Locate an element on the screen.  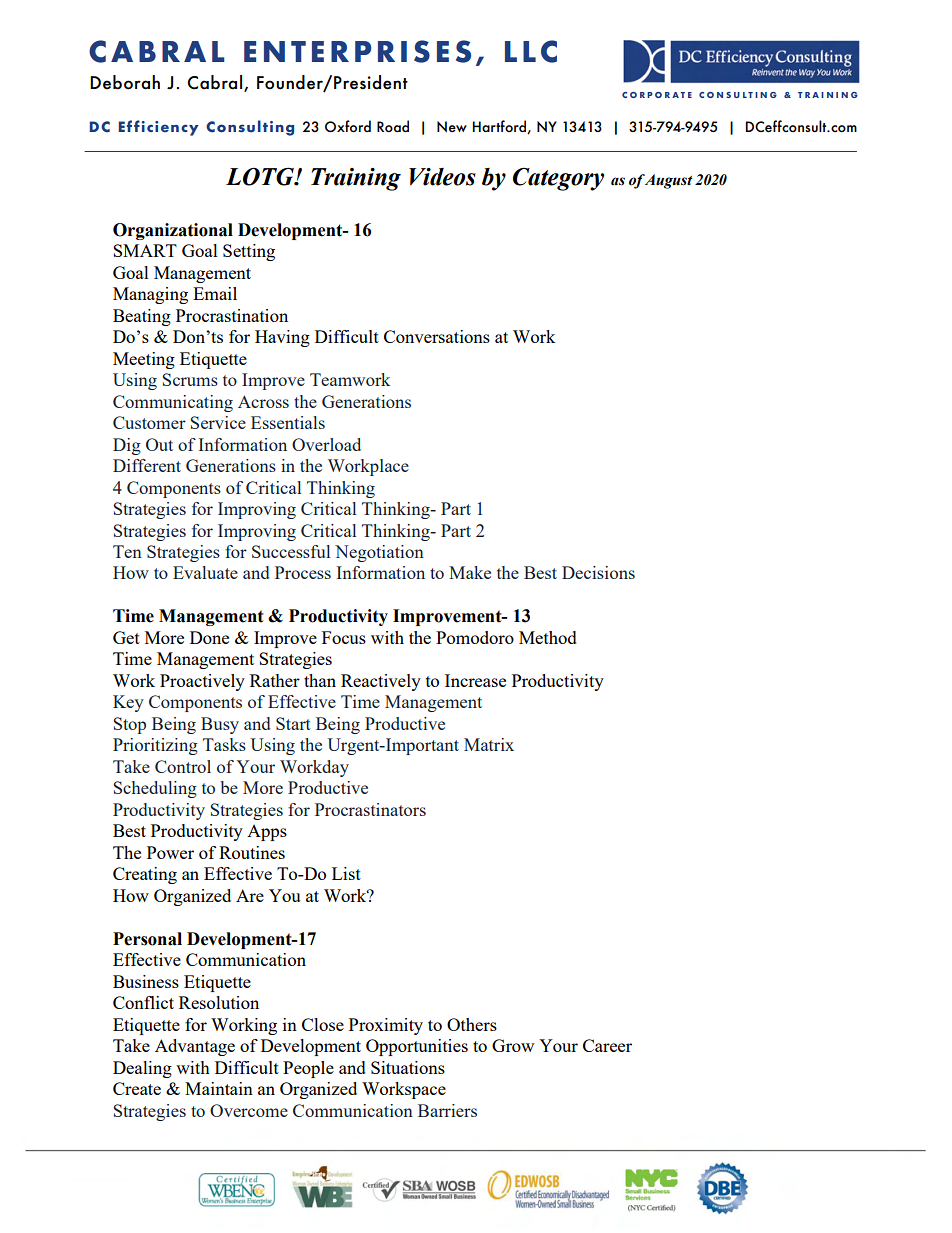
CORPORATE is located at coordinates (657, 95).
